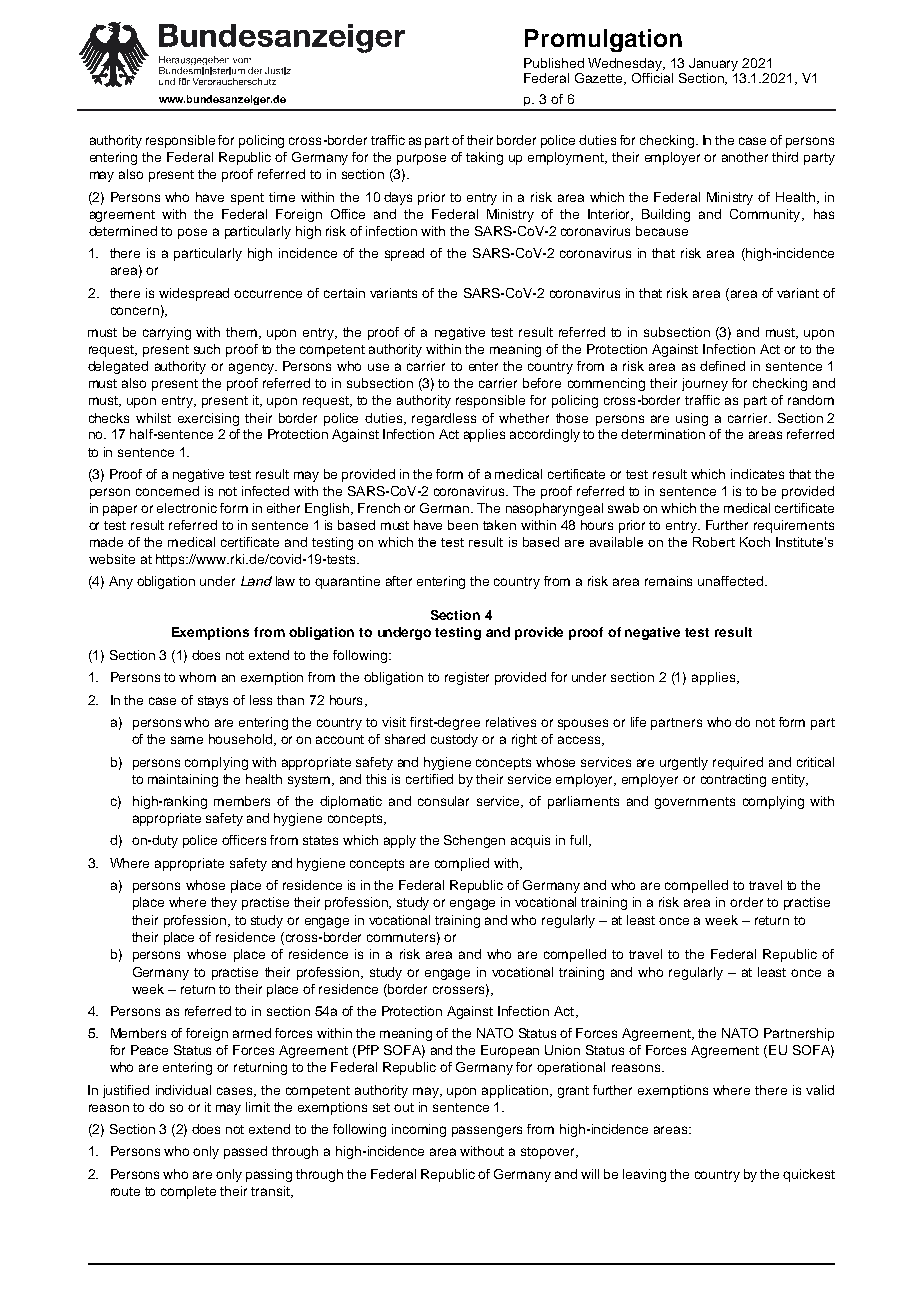 This screenshot has width=924, height=1307. I want to click on whether, so click(524, 418).
